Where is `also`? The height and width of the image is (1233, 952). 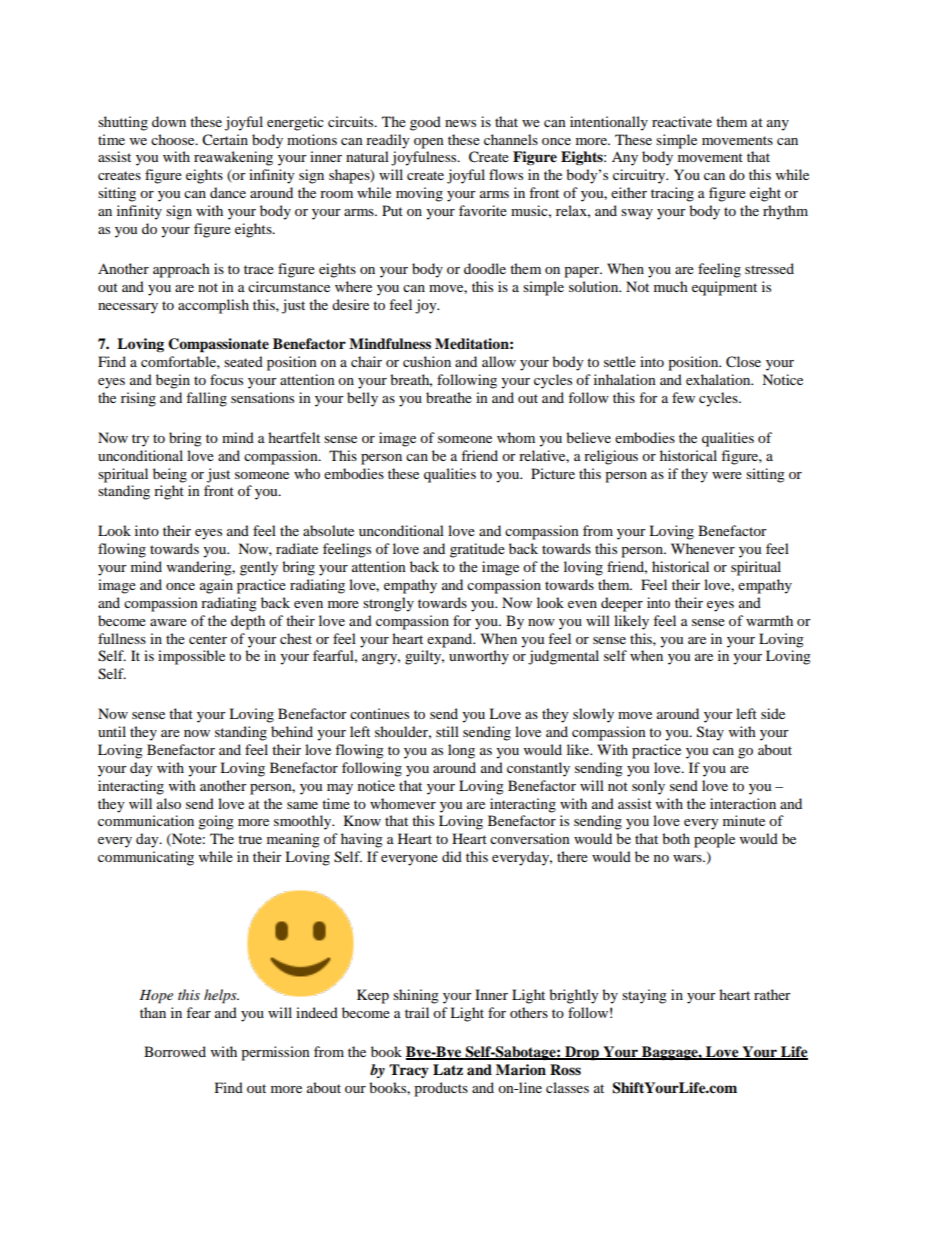
also is located at coordinates (169, 803).
